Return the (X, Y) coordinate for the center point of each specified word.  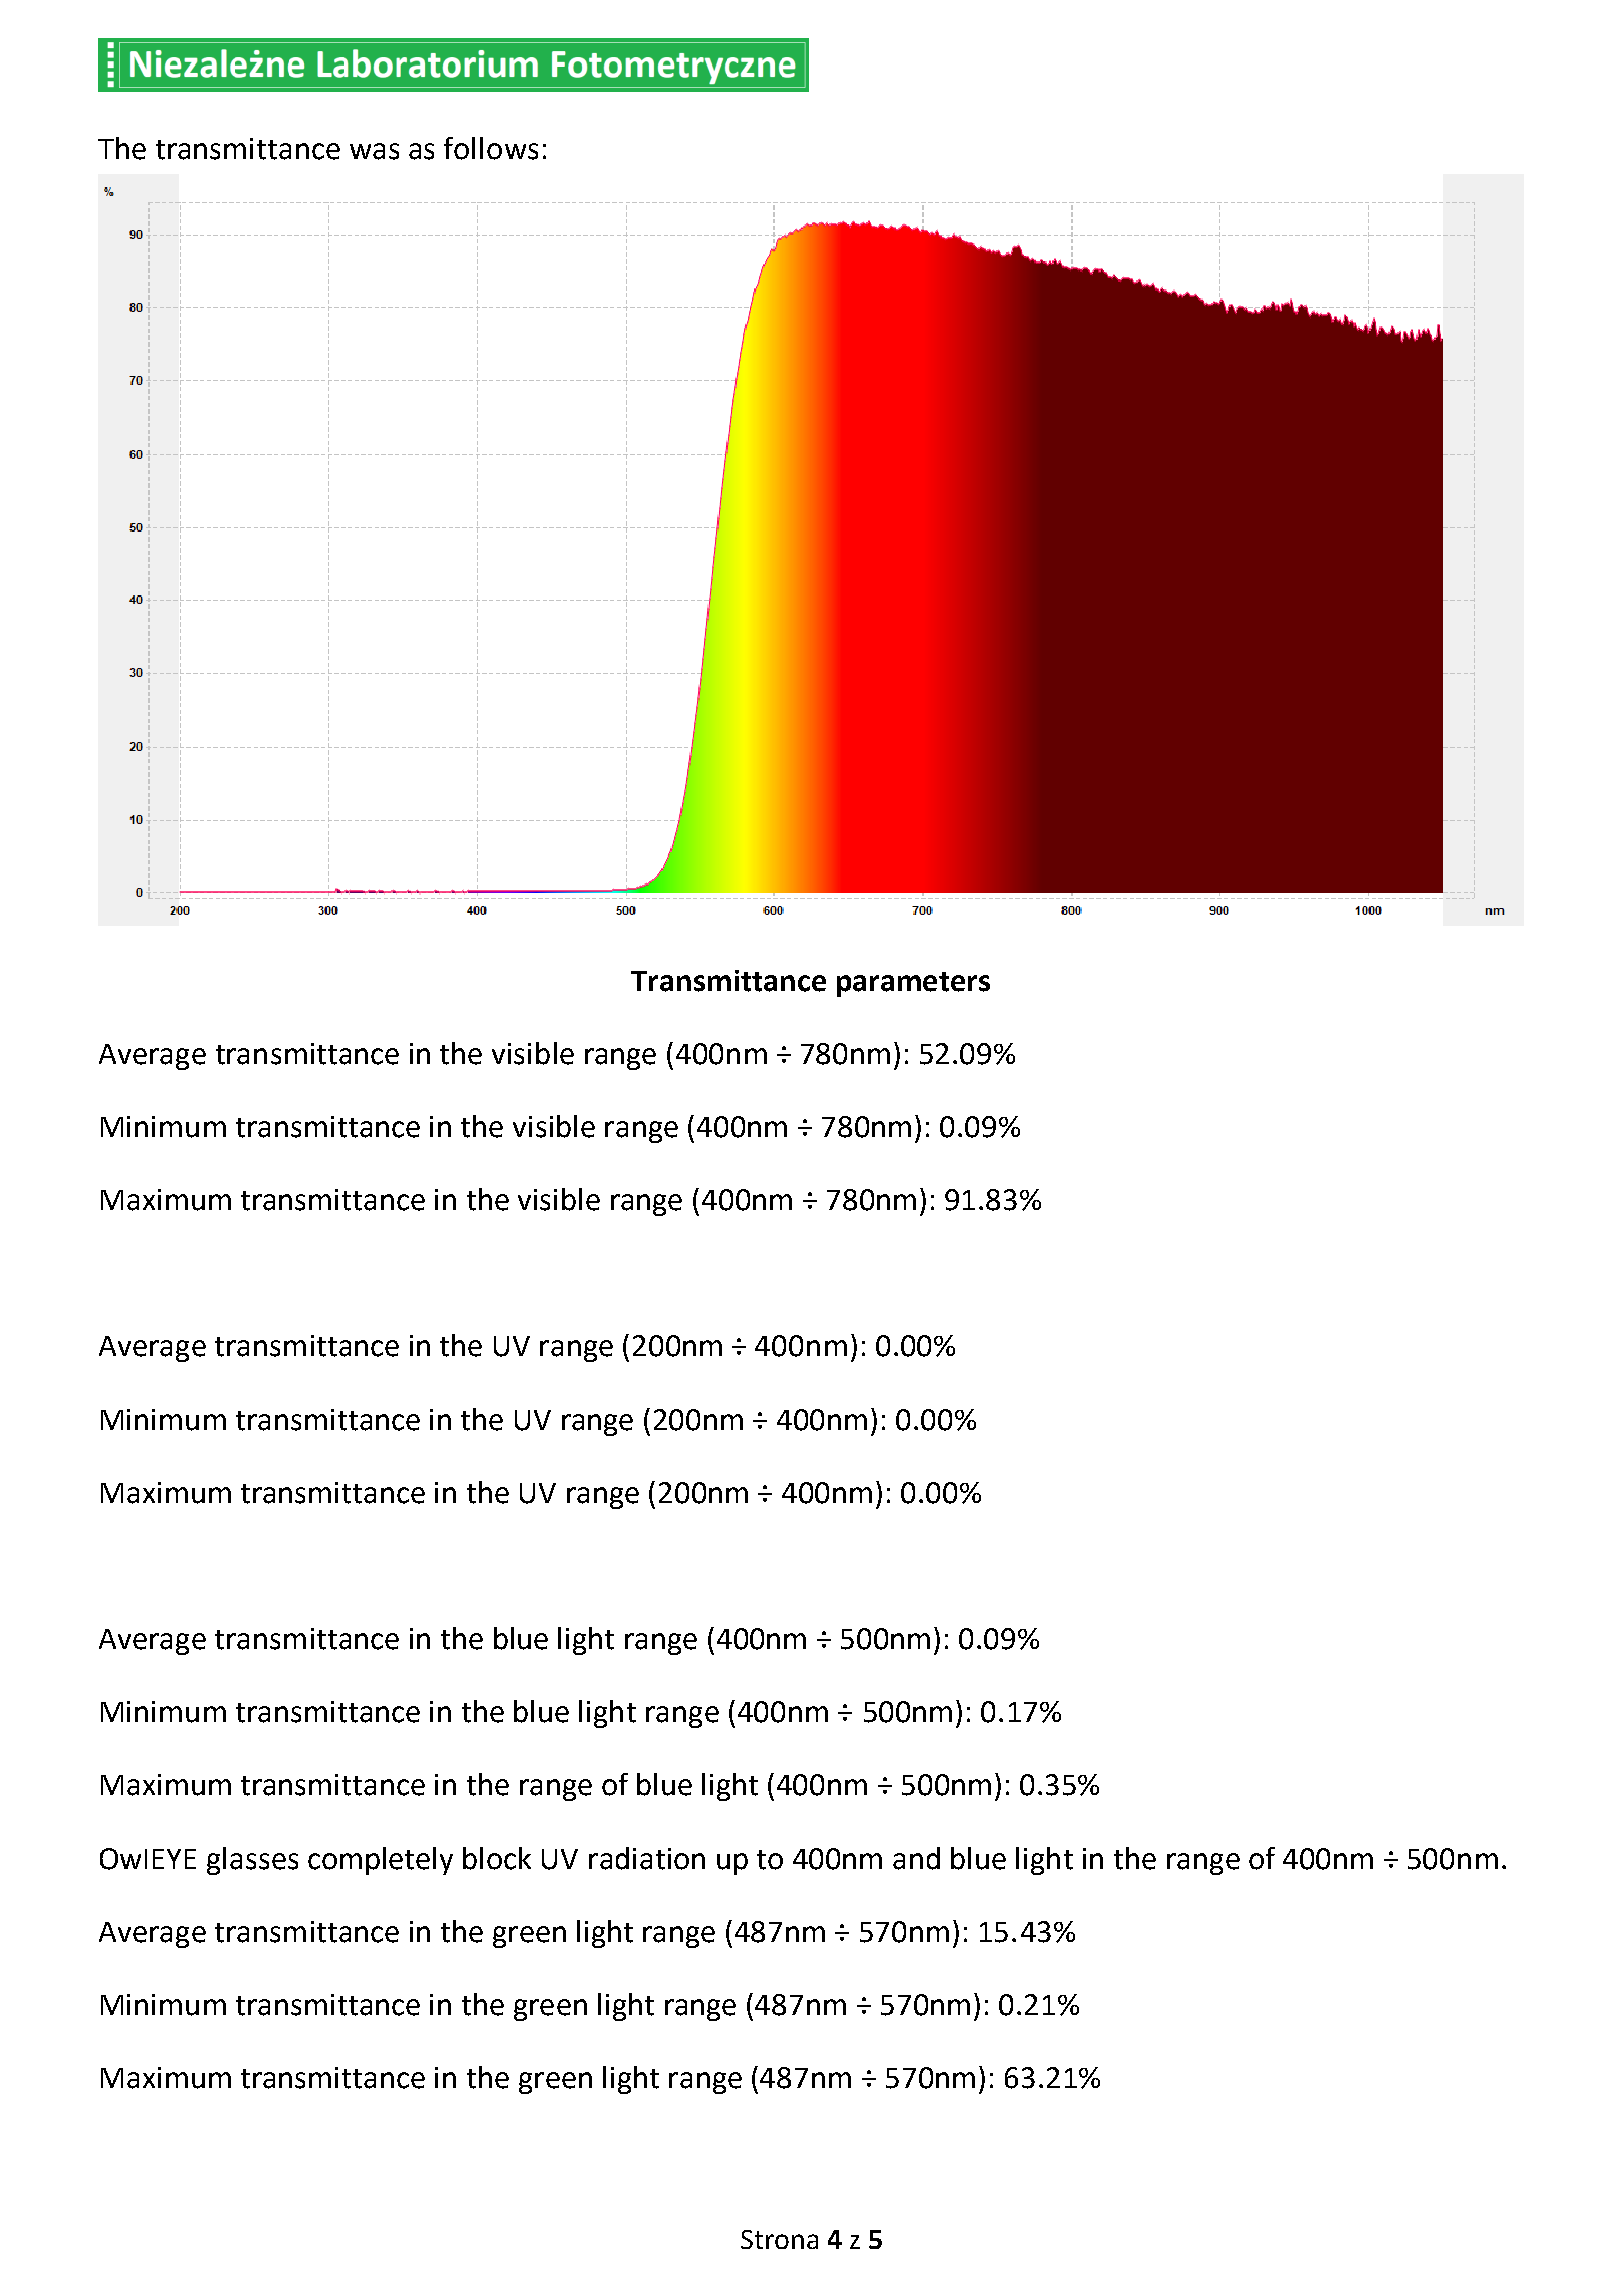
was (374, 151)
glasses (252, 1861)
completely (380, 1861)
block (497, 1858)
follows (491, 148)
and (916, 1858)
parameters (913, 984)
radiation (647, 1858)
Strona (779, 2239)
